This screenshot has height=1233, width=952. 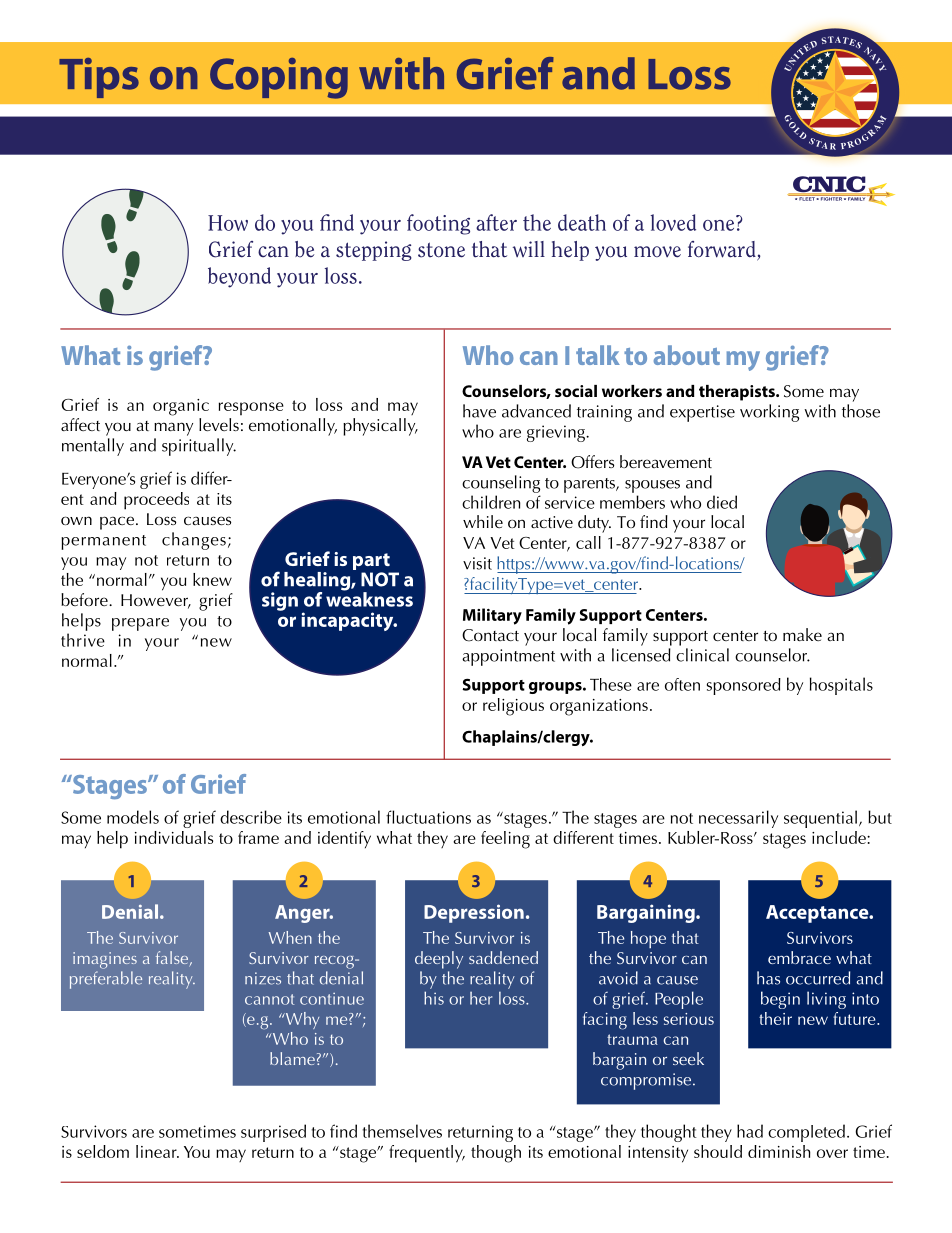 I want to click on beyond, so click(x=239, y=277).
